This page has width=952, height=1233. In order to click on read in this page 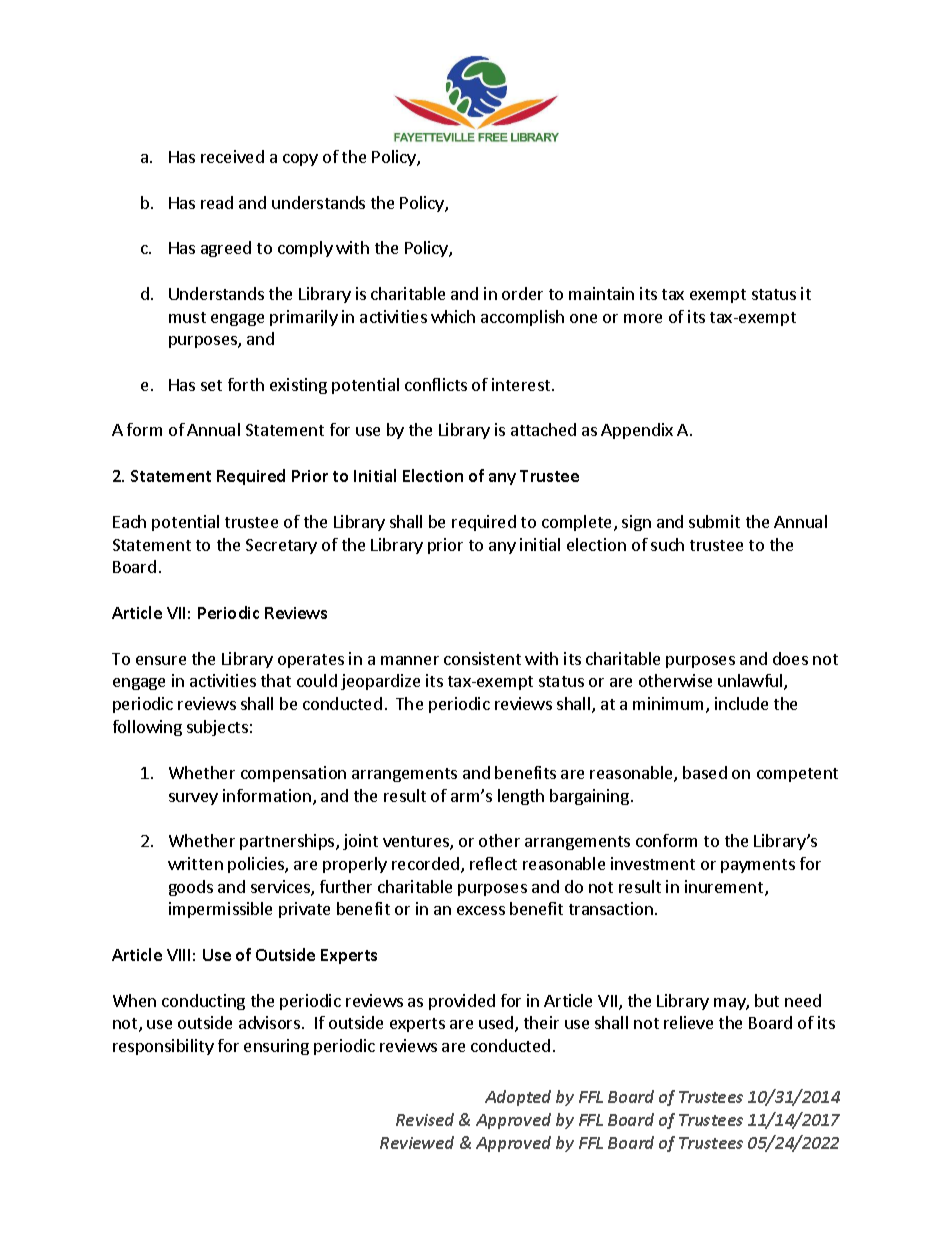, I will do `click(217, 202)`.
